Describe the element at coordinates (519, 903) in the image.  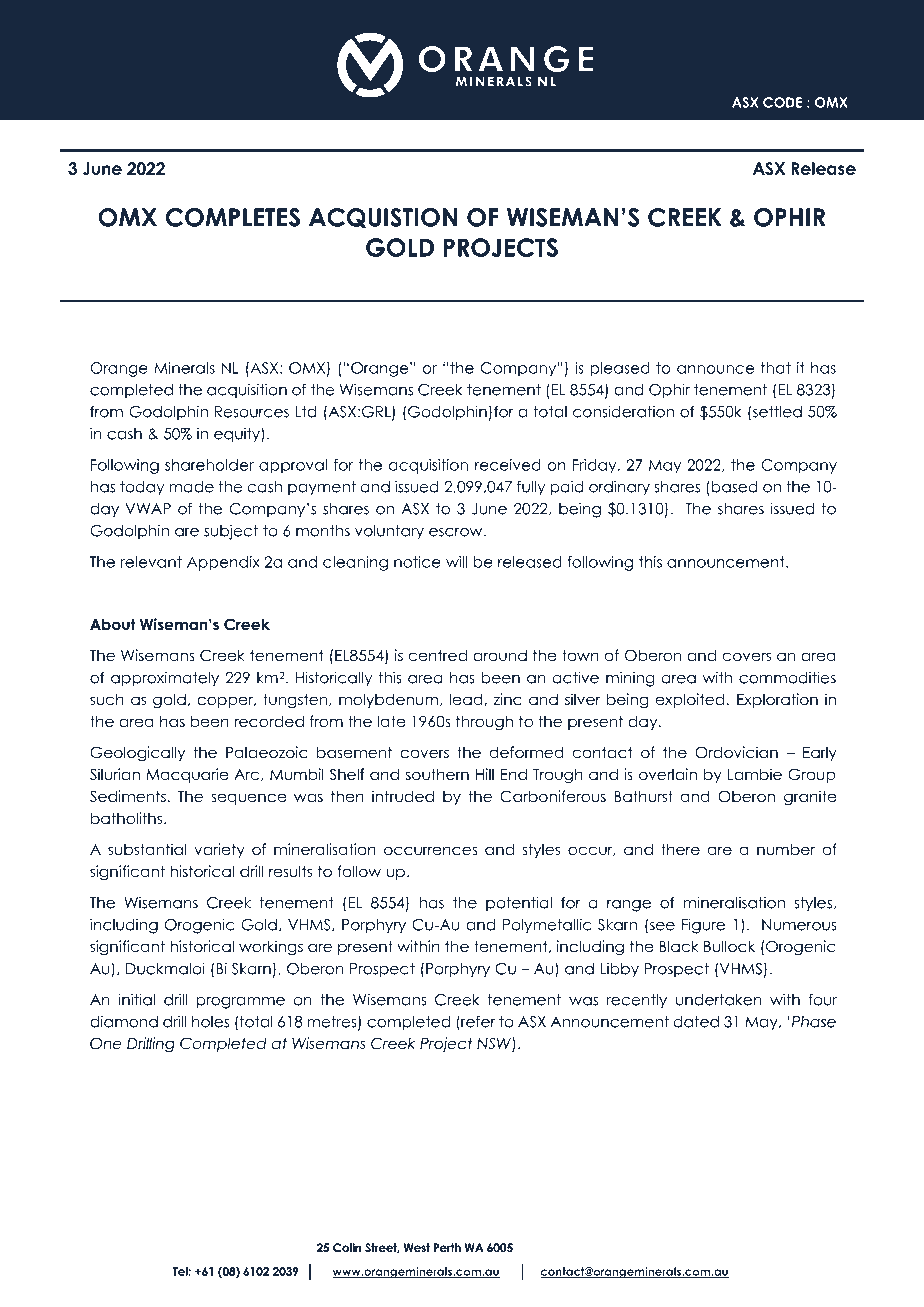
I see `potential` at that location.
